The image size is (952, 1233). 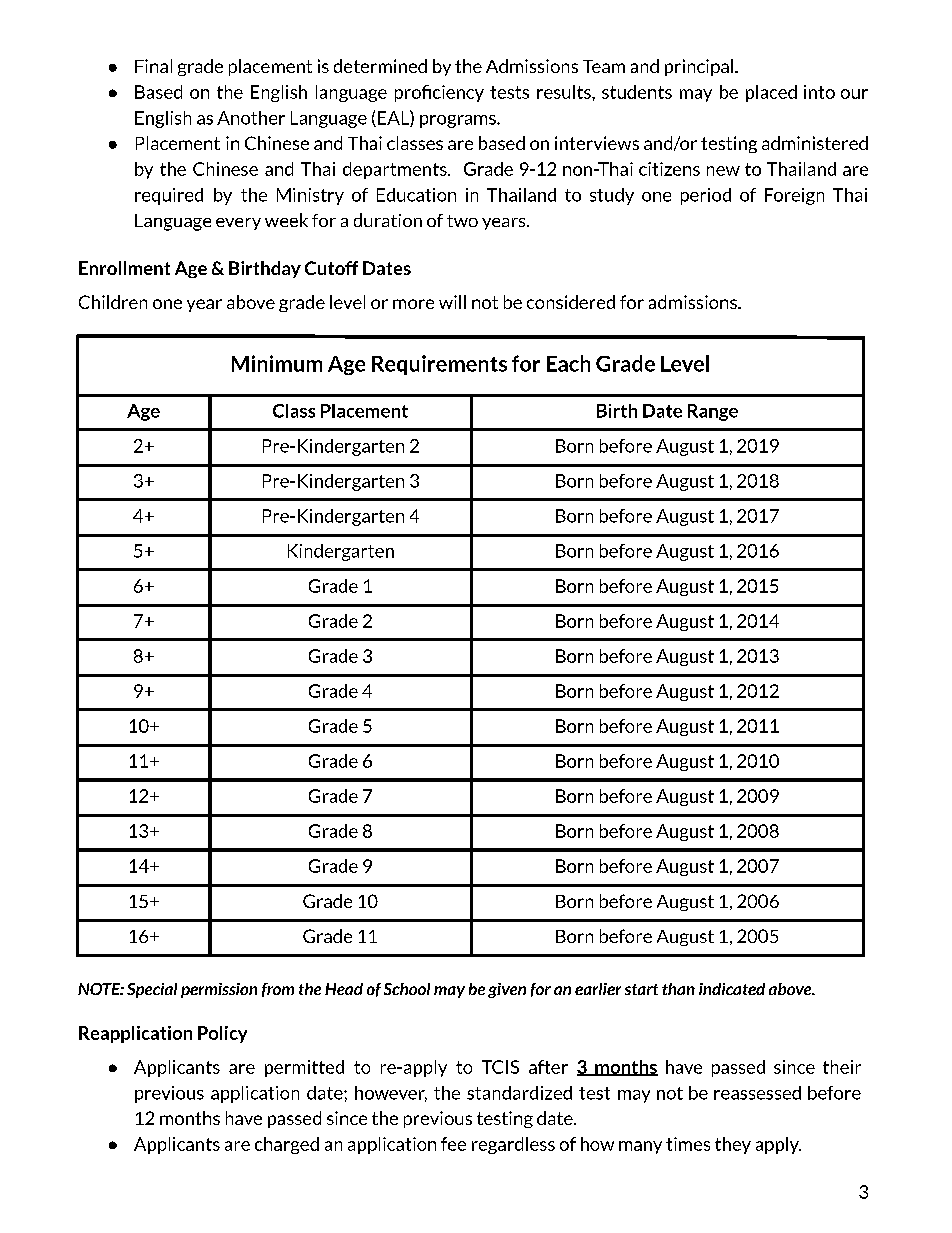 What do you see at coordinates (439, 365) in the document?
I see `Requirements` at bounding box center [439, 365].
